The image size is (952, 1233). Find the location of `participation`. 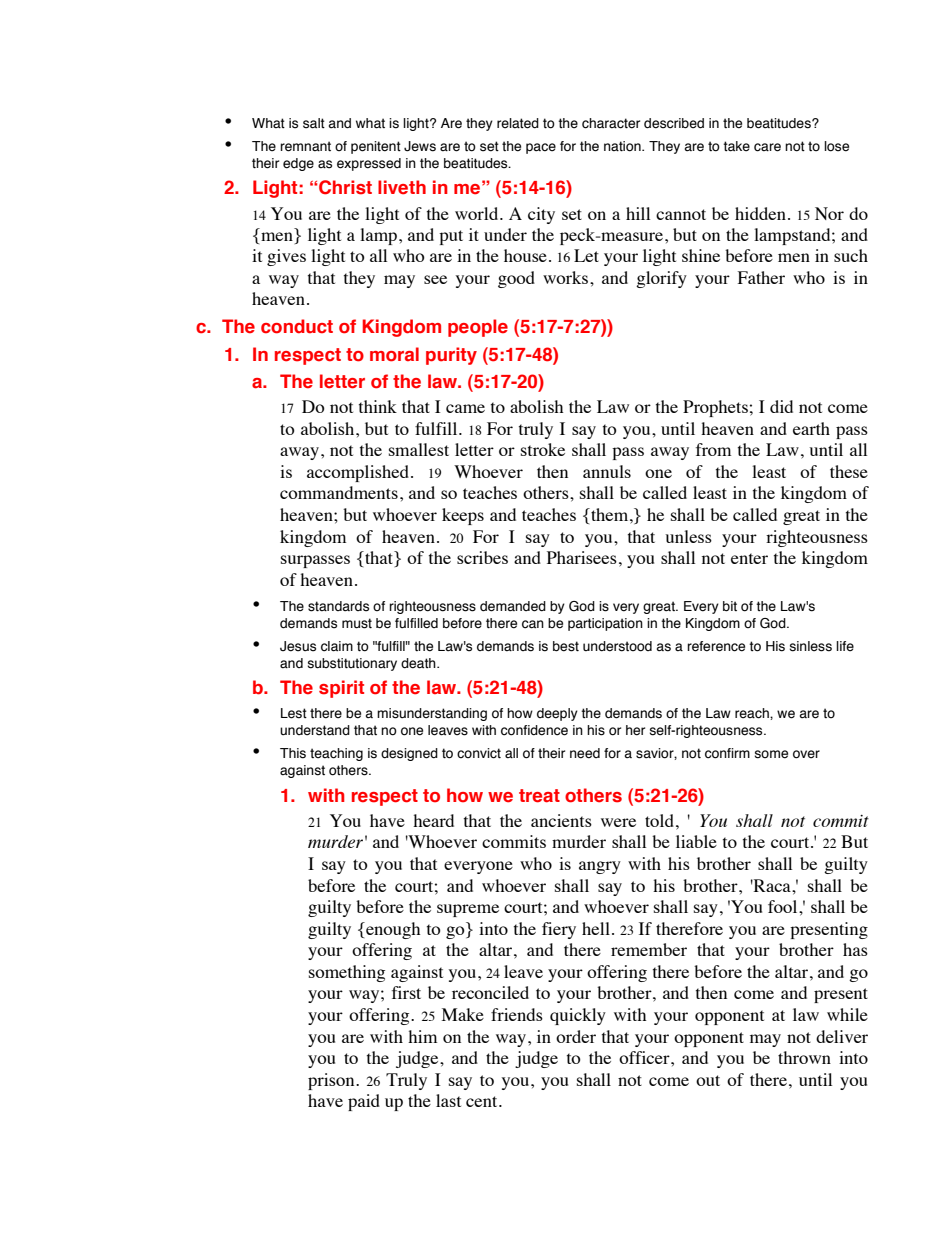

participation is located at coordinates (605, 624).
